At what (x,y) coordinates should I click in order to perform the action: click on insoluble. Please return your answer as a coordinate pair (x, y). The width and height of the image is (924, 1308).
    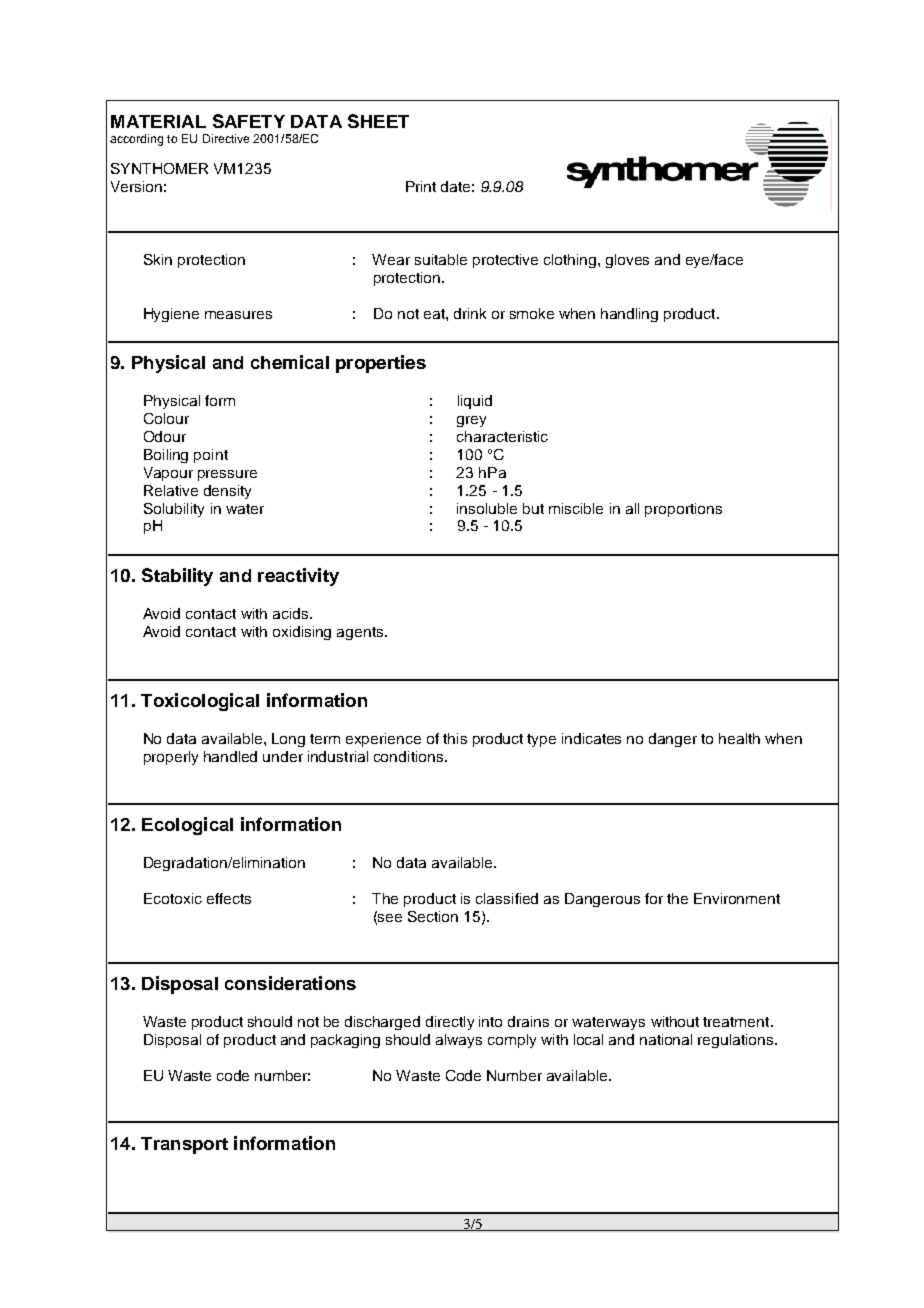
    Looking at the image, I should click on (487, 508).
